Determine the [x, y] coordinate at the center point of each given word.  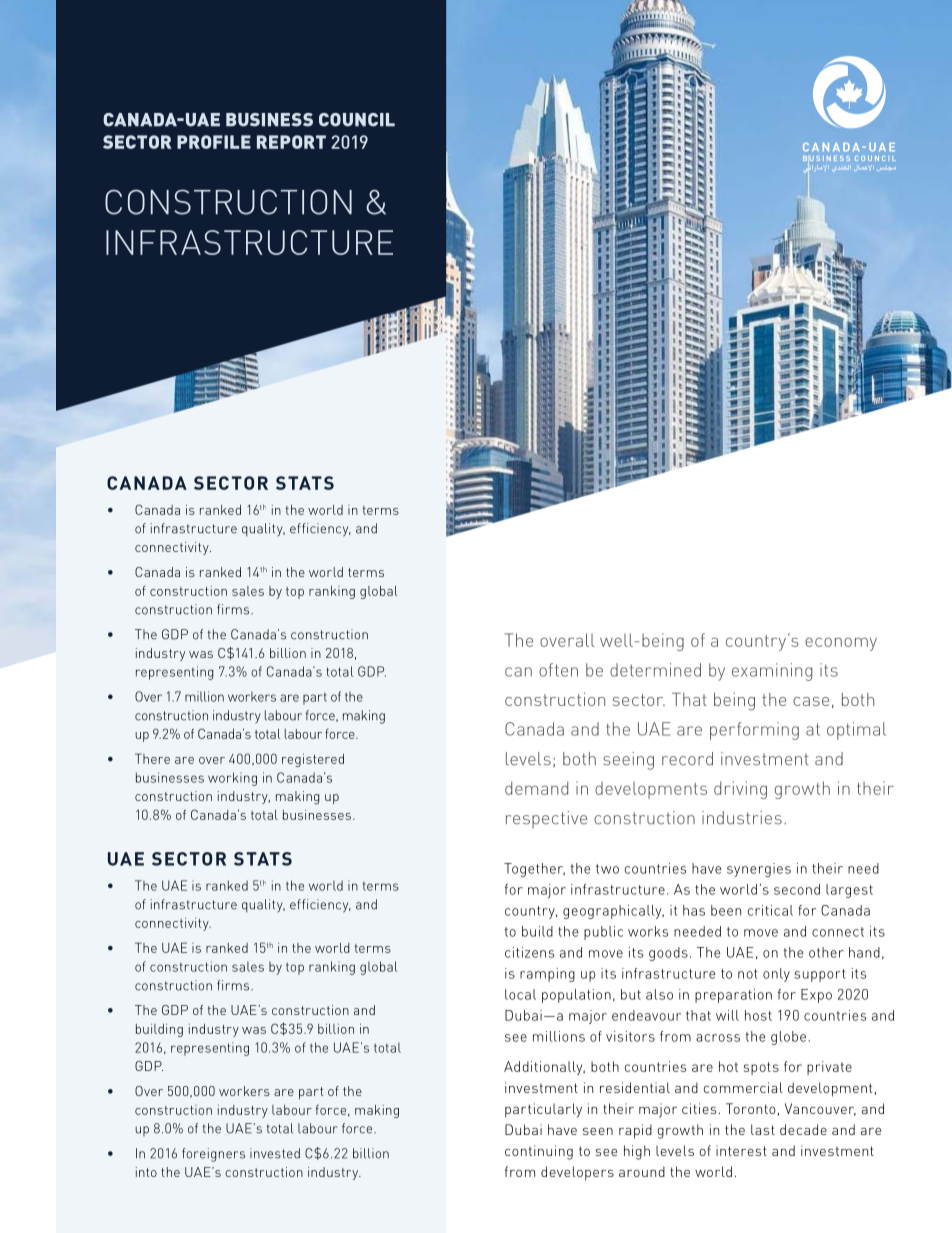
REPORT [291, 142]
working [232, 779]
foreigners [213, 1155]
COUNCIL [357, 120]
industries [742, 818]
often [558, 670]
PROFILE [214, 142]
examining [772, 672]
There [152, 758]
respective [546, 819]
